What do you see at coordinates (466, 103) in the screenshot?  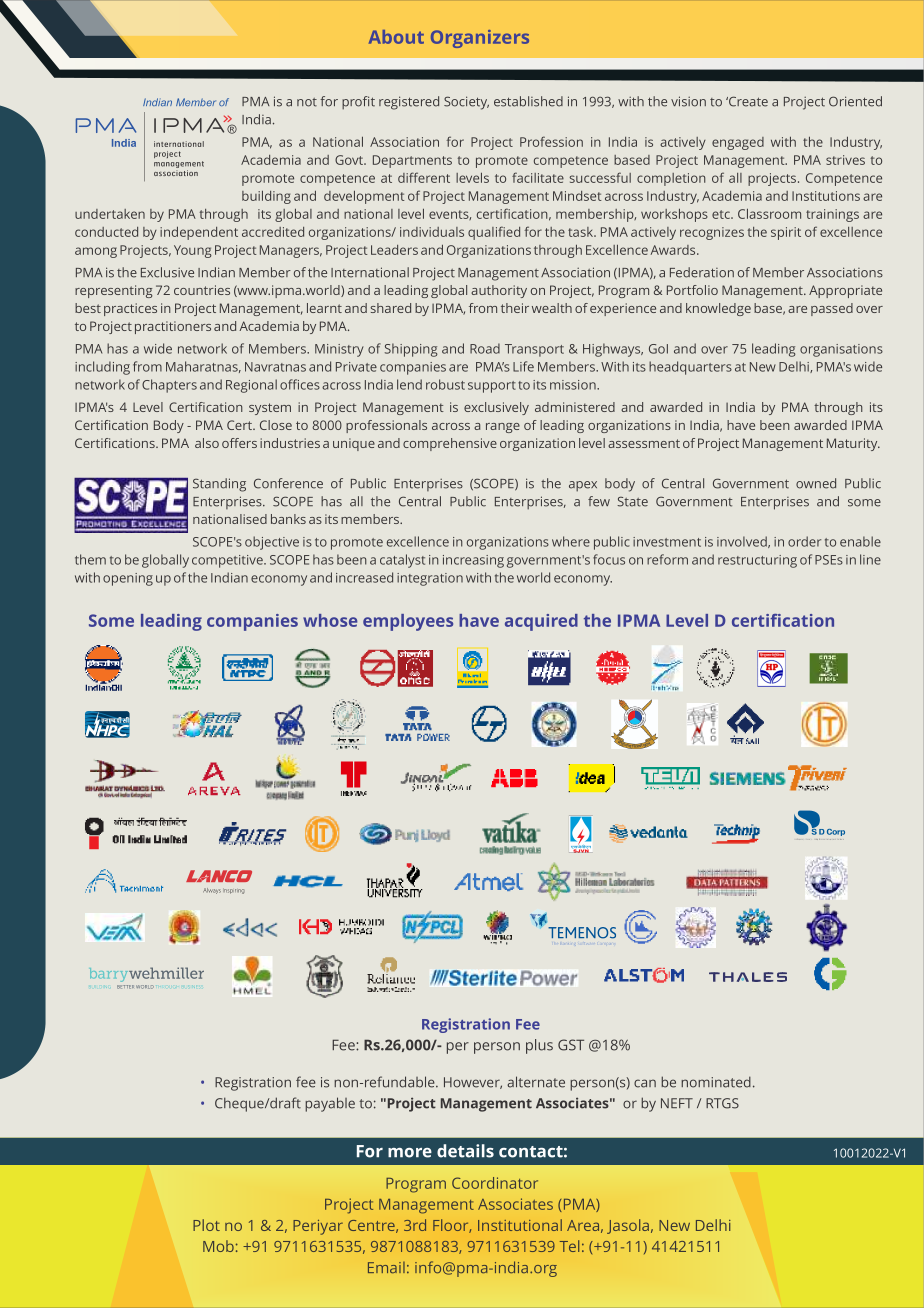 I see `Society` at bounding box center [466, 103].
